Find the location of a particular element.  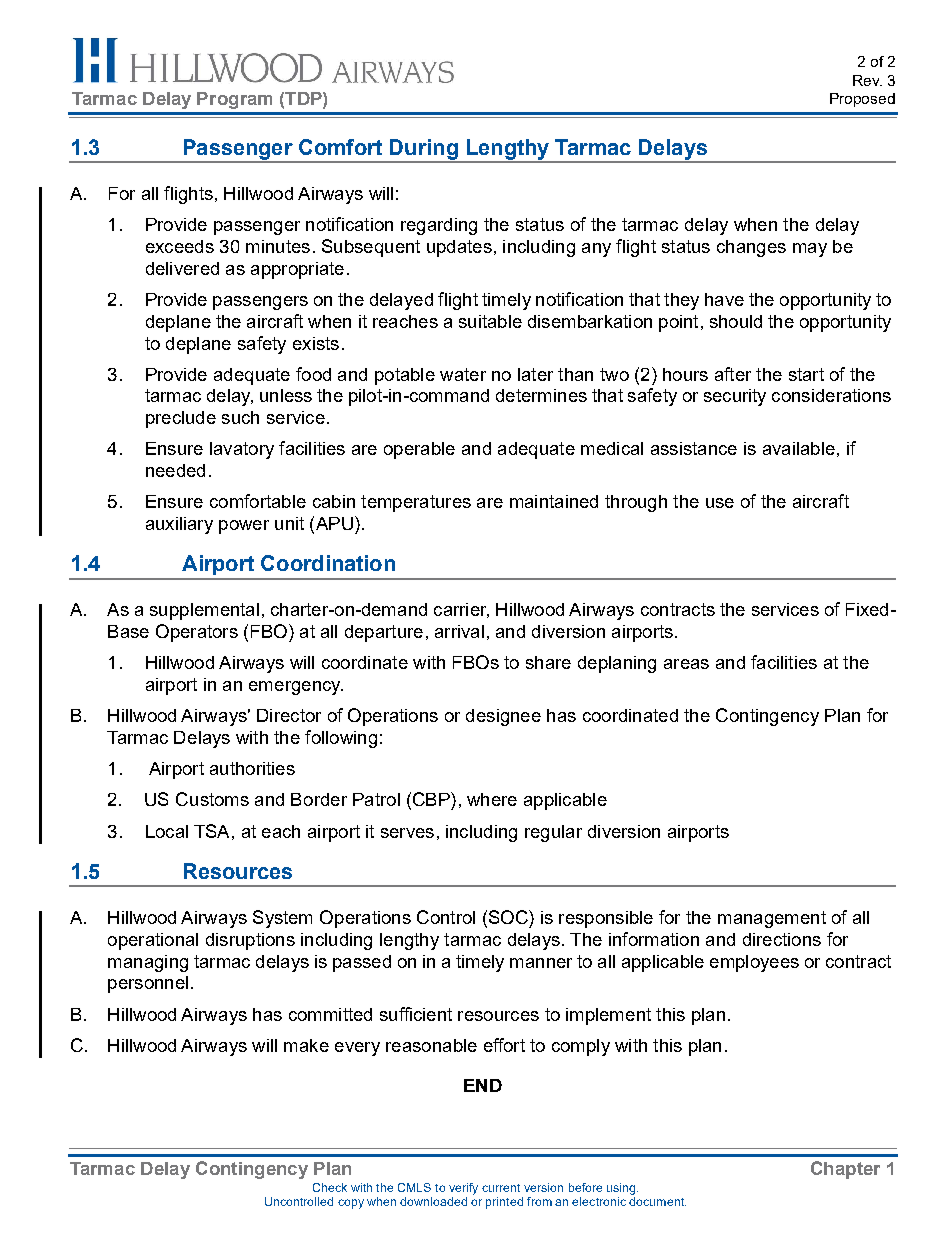

minutes is located at coordinates (278, 246).
